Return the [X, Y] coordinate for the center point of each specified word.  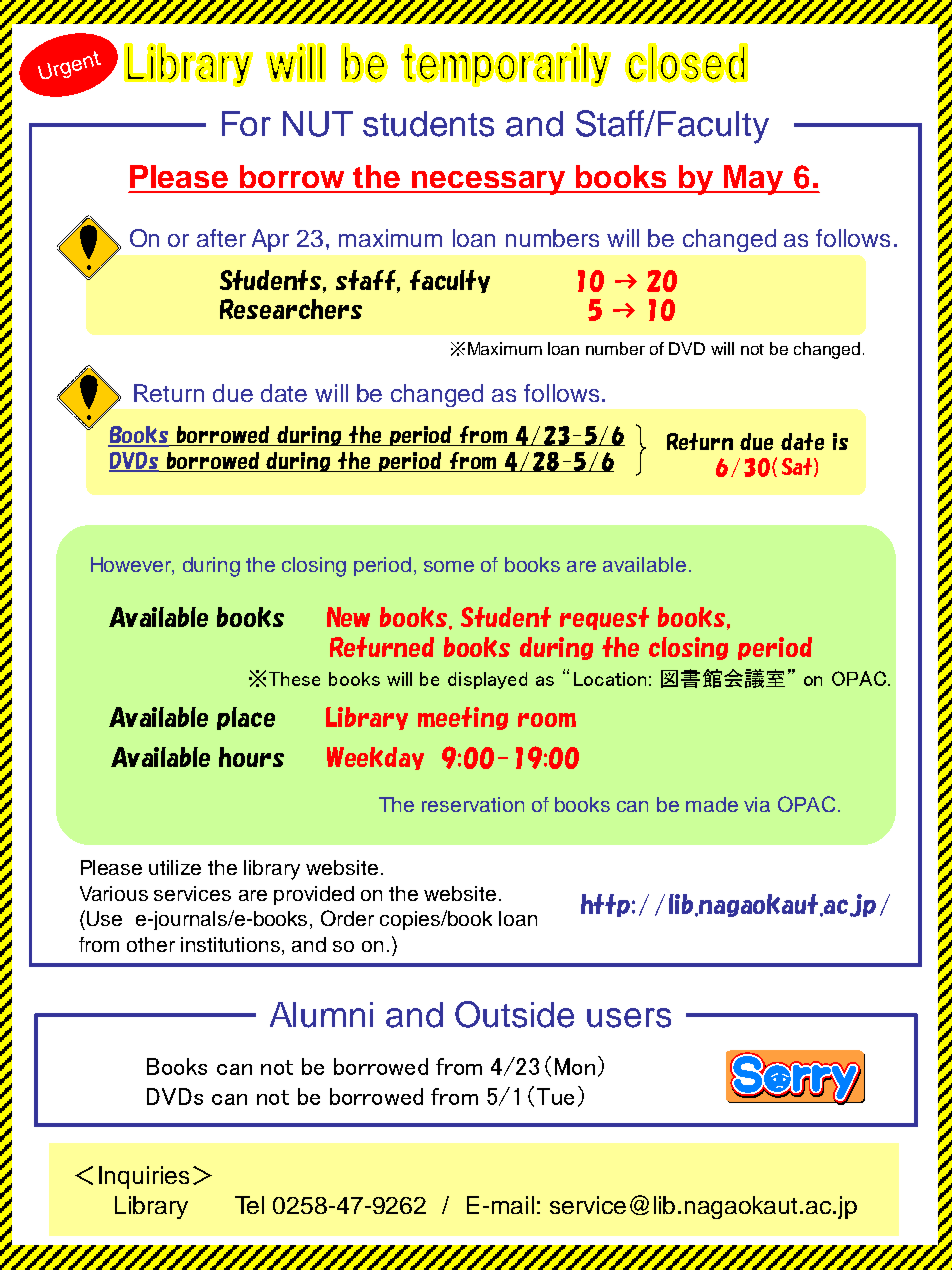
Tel [249, 1205]
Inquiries [144, 1177]
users [629, 1018]
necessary [488, 183]
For [246, 123]
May [754, 180]
